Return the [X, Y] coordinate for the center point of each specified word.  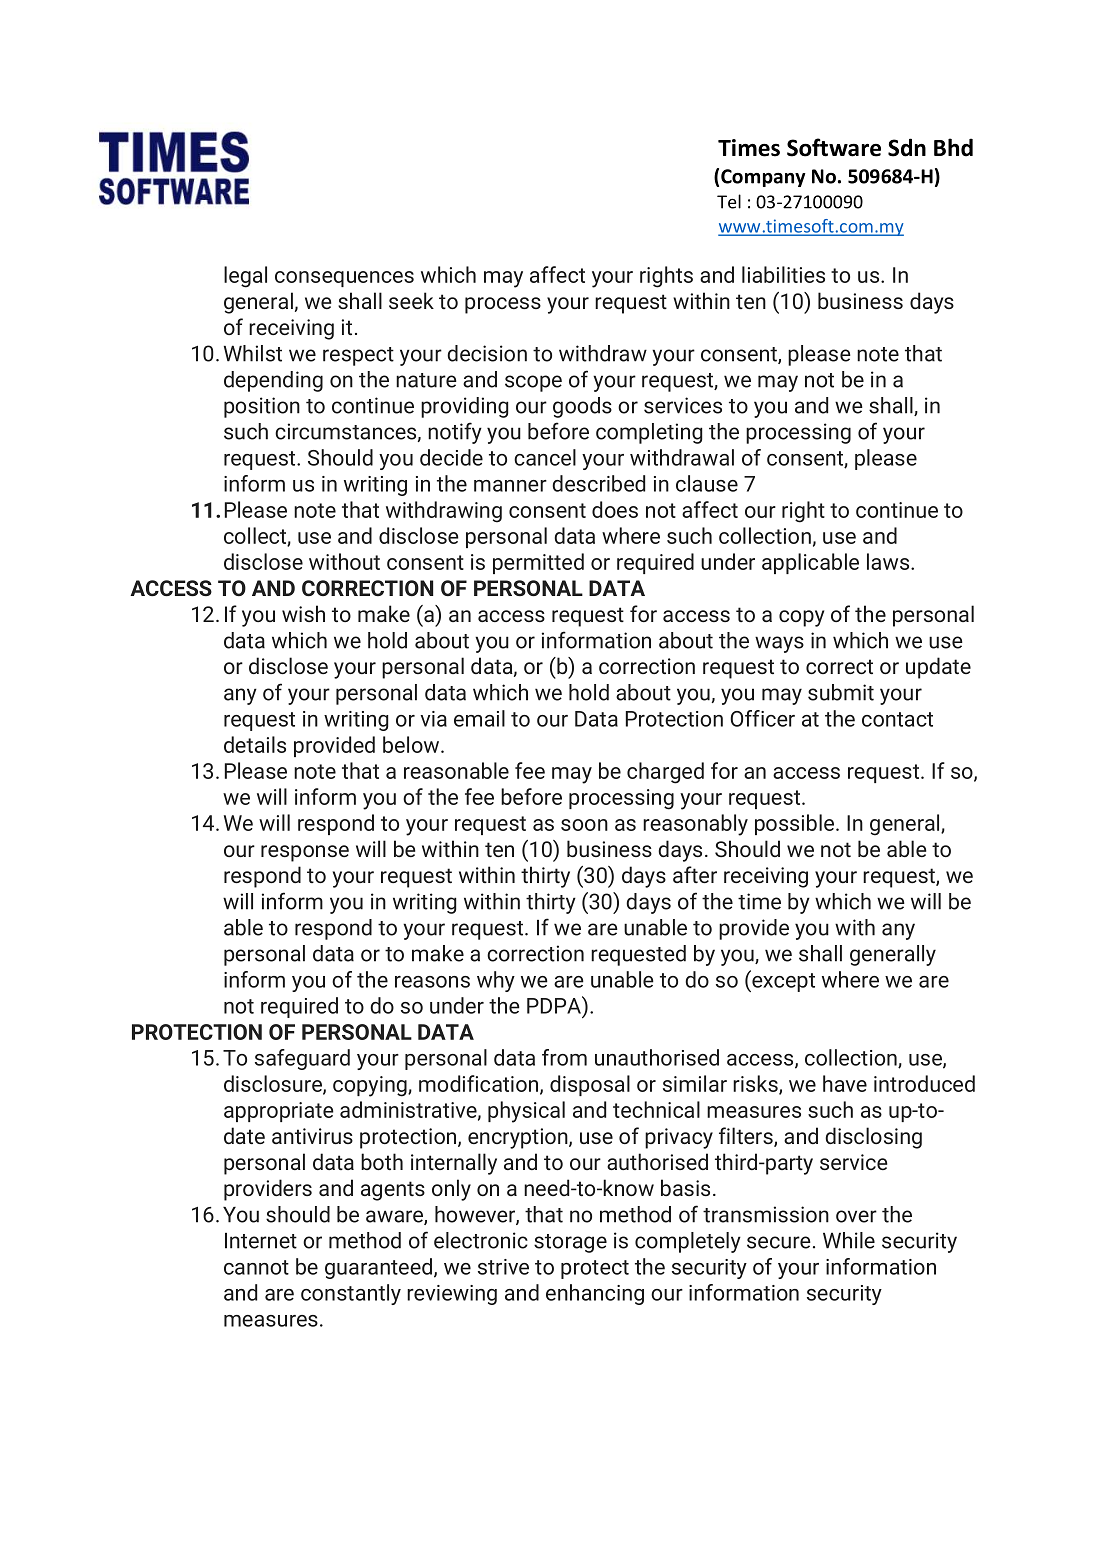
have [845, 1083]
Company [763, 178]
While [849, 1240]
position [262, 407]
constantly [351, 1294]
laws [889, 561]
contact [897, 719]
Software [834, 147]
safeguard [302, 1059]
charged [665, 773]
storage [570, 1243]
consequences [344, 279]
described [598, 483]
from [564, 1057]
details [255, 744]
